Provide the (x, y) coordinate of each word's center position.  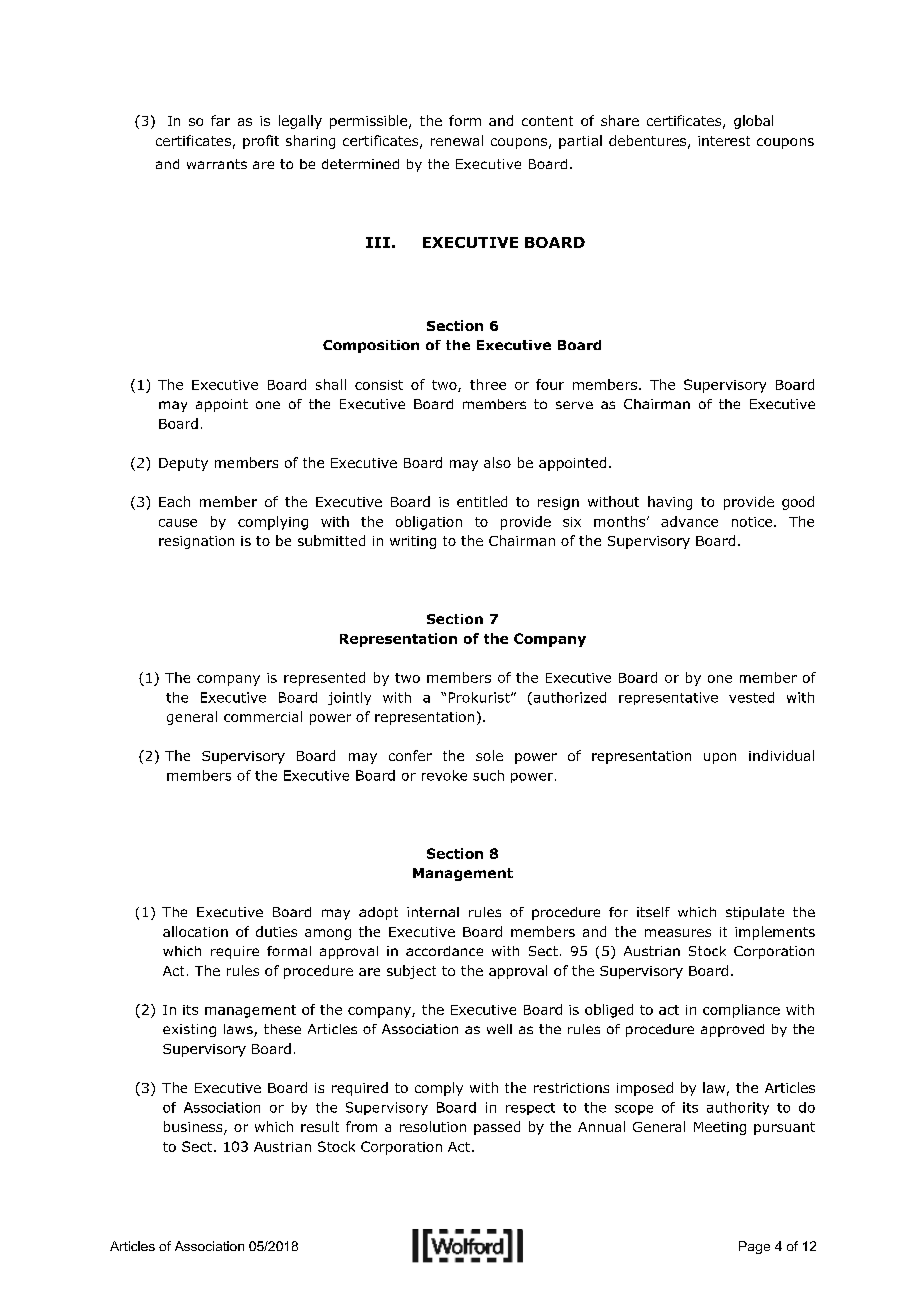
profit (261, 142)
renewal (457, 140)
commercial (263, 716)
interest (724, 141)
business (194, 1128)
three (488, 384)
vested (751, 697)
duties (276, 931)
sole (489, 755)
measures (678, 933)
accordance (444, 951)
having (670, 503)
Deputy (183, 464)
